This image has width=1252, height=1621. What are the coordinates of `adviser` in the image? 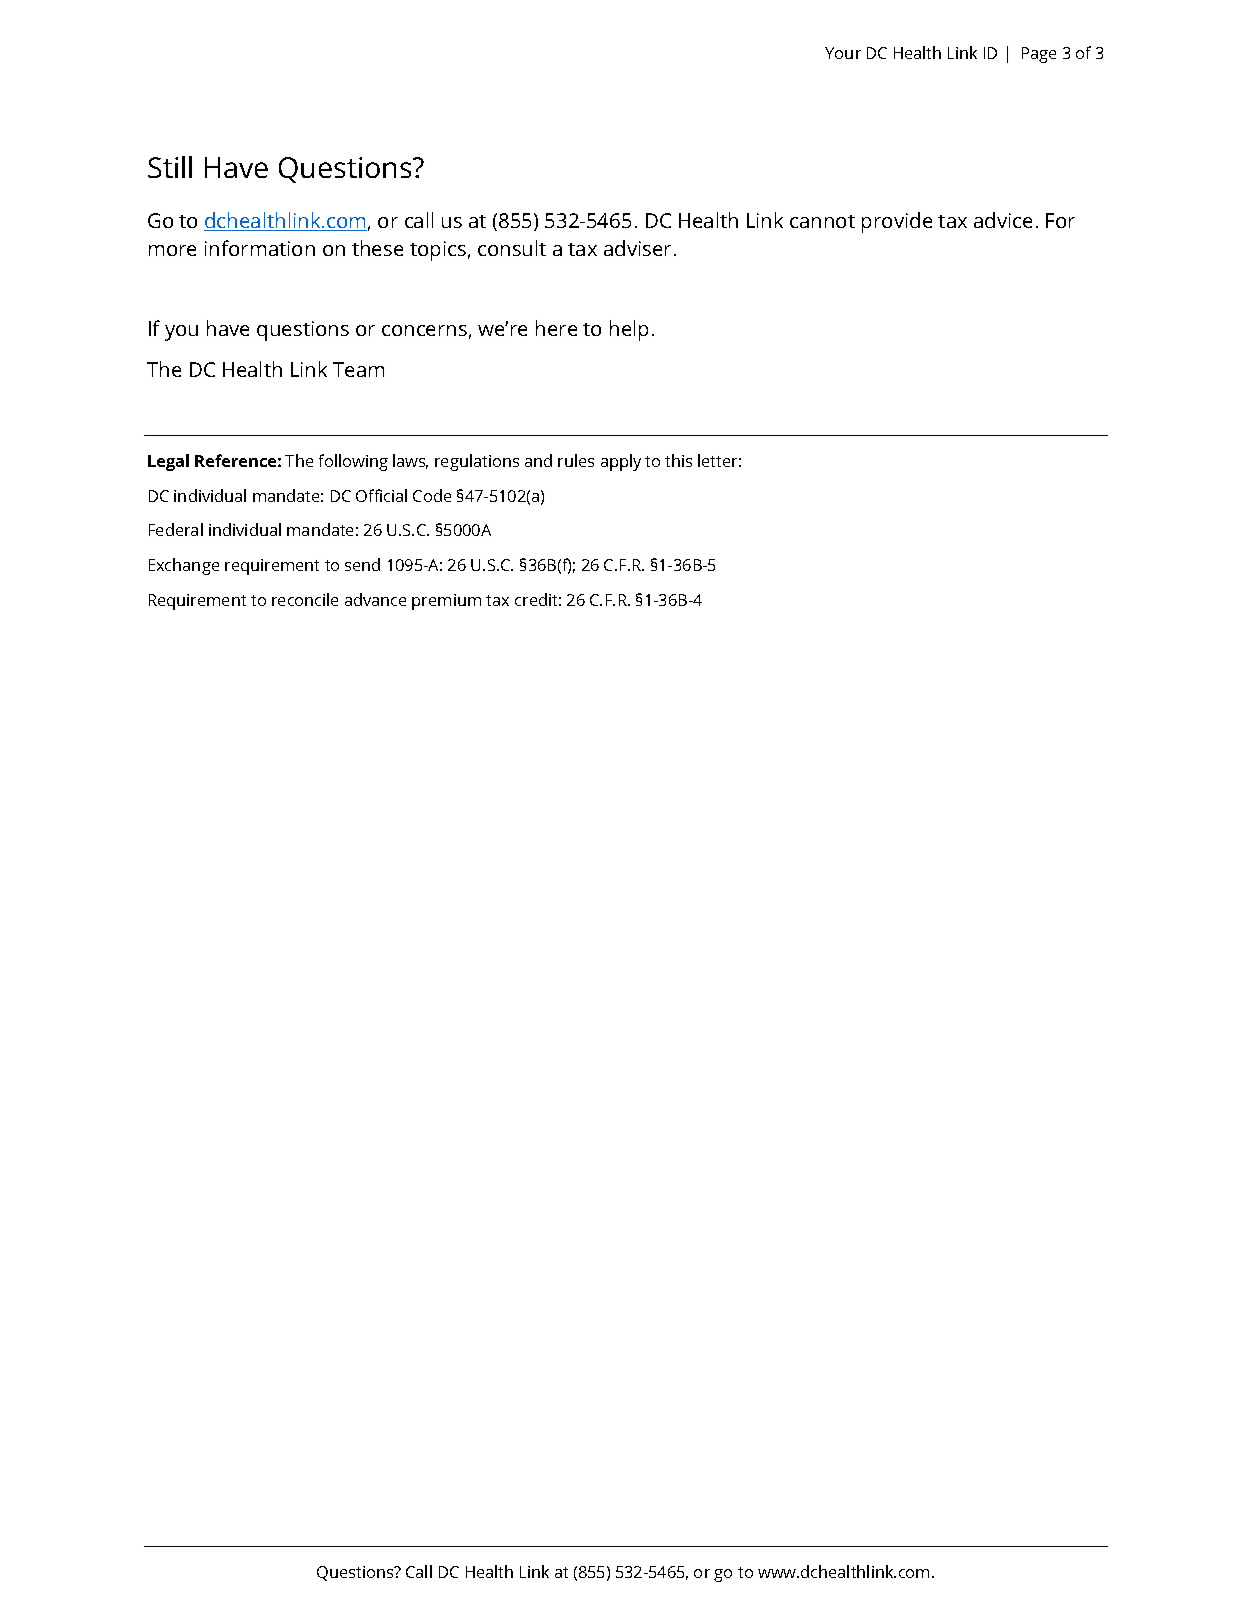 It's located at (637, 248).
